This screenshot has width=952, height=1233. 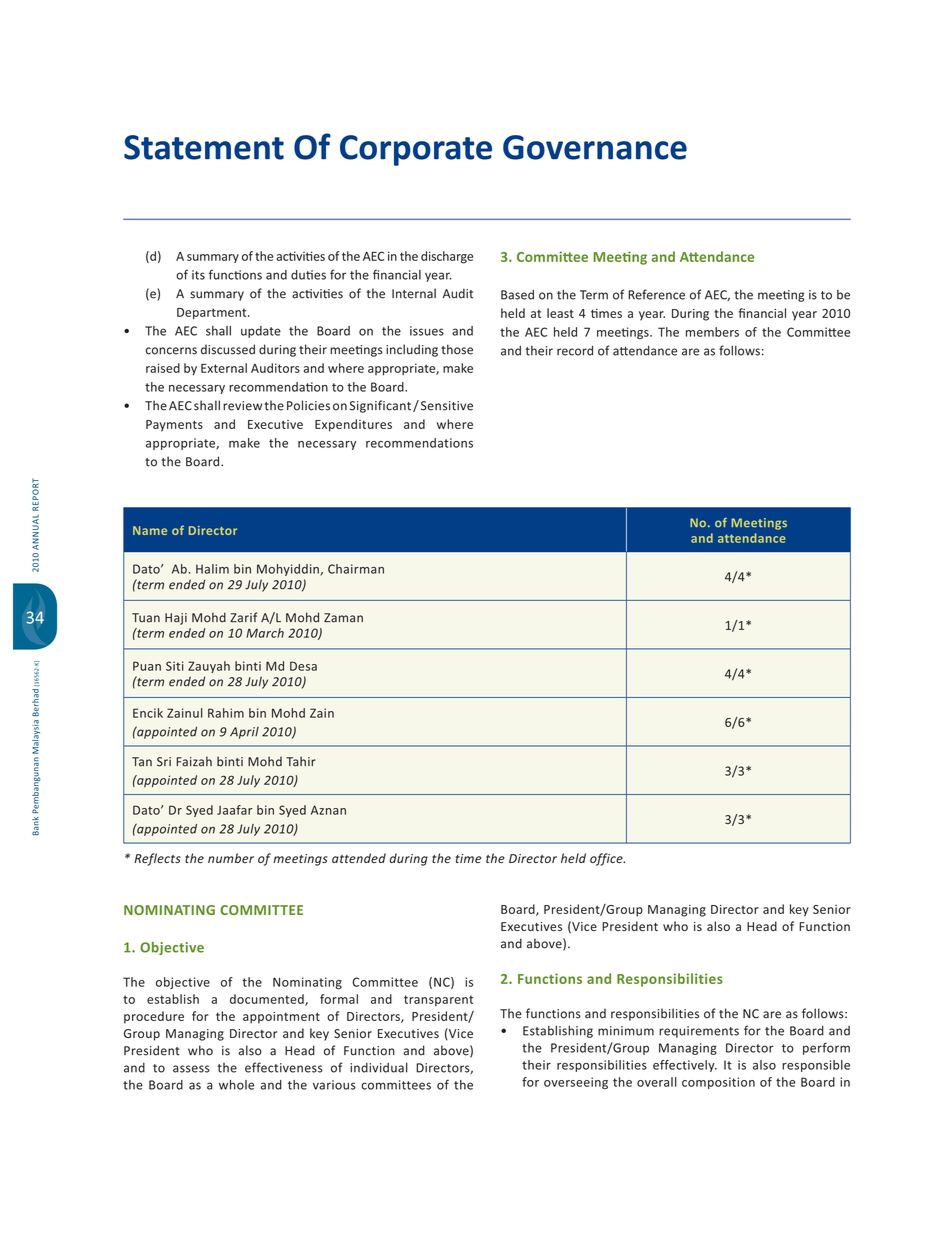 What do you see at coordinates (169, 910) in the screenshot?
I see `NOMINATING` at bounding box center [169, 910].
